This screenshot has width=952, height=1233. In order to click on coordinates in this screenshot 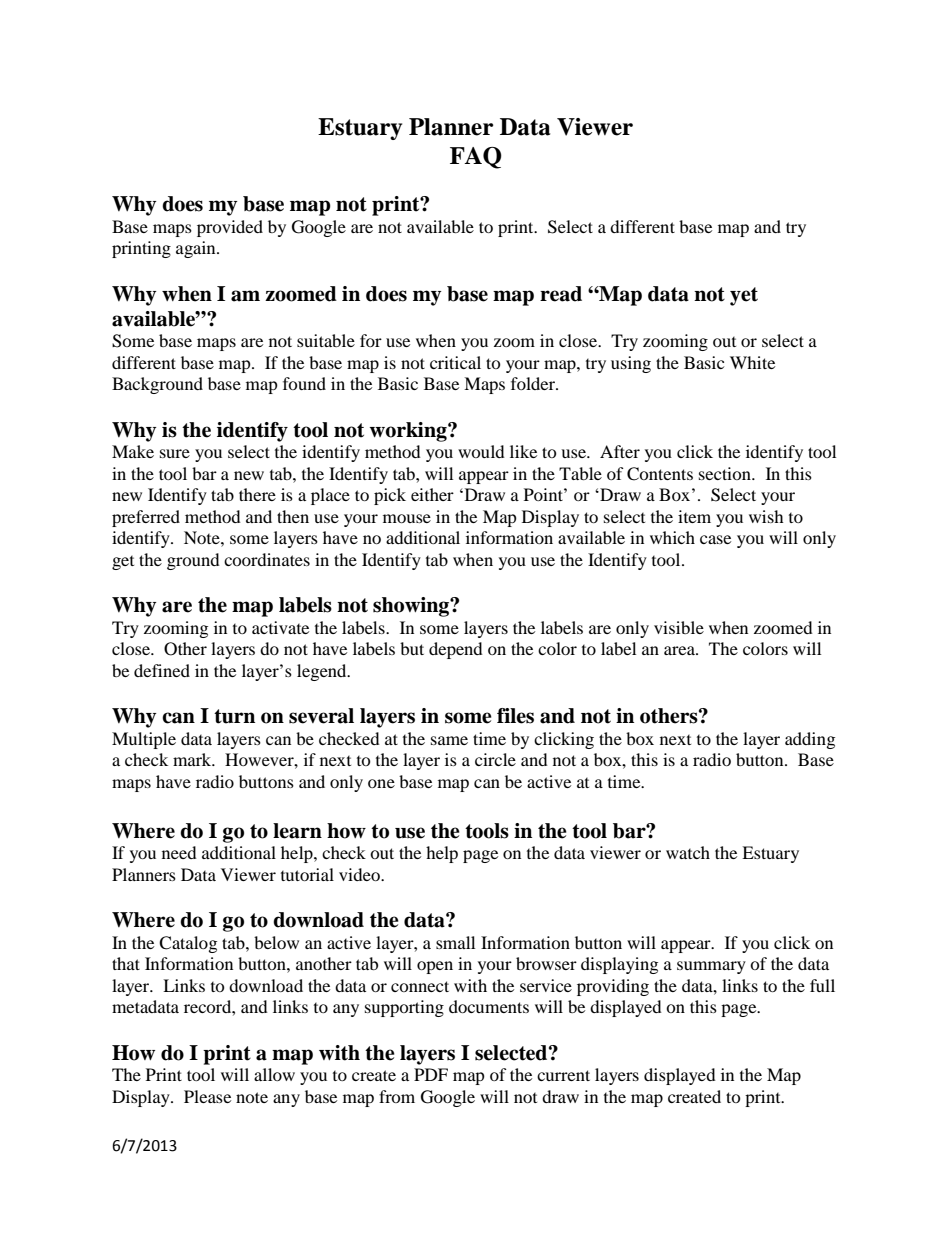, I will do `click(267, 559)`.
